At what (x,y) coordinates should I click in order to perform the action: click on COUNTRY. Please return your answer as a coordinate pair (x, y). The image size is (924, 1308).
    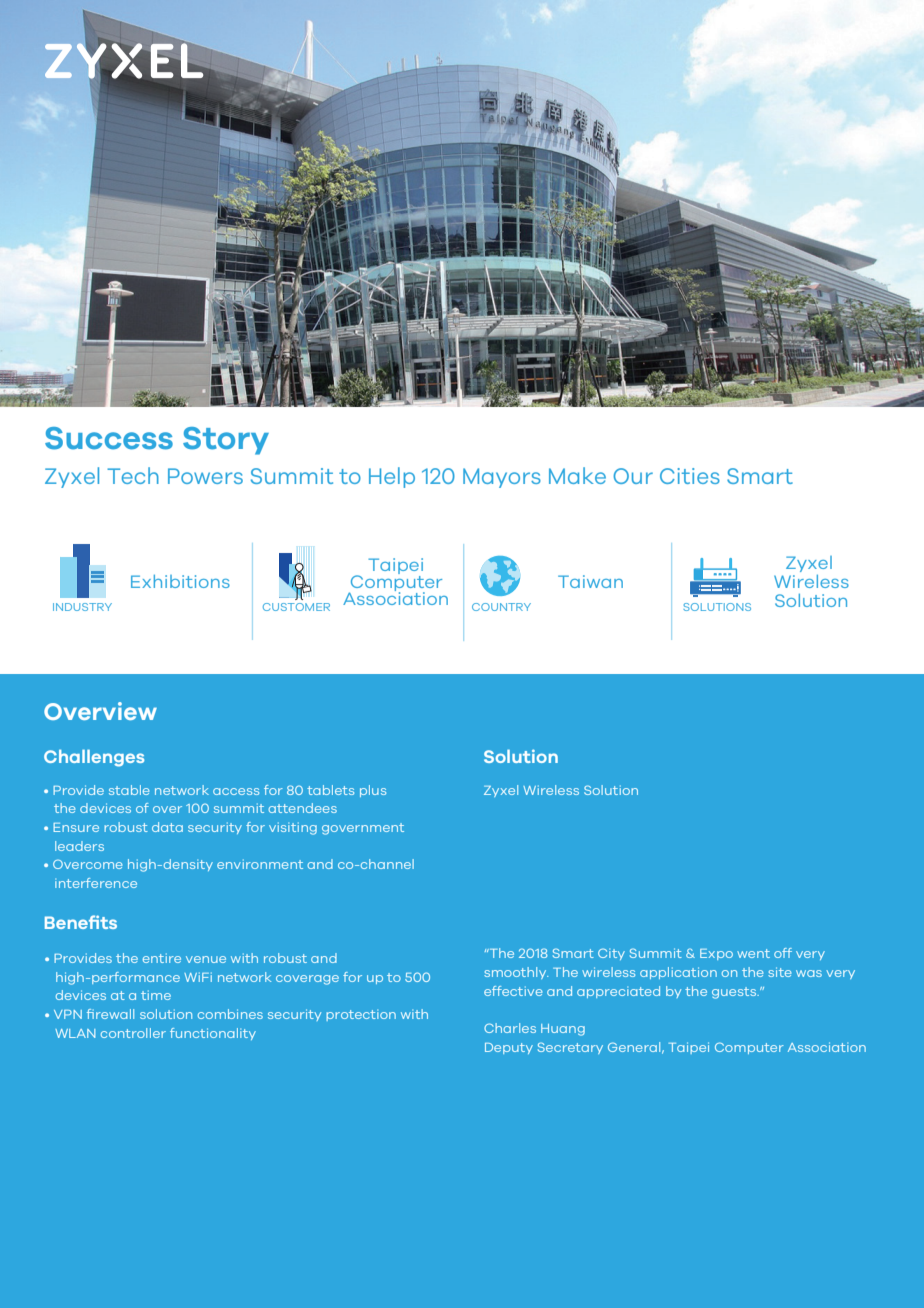
    Looking at the image, I should click on (501, 607).
